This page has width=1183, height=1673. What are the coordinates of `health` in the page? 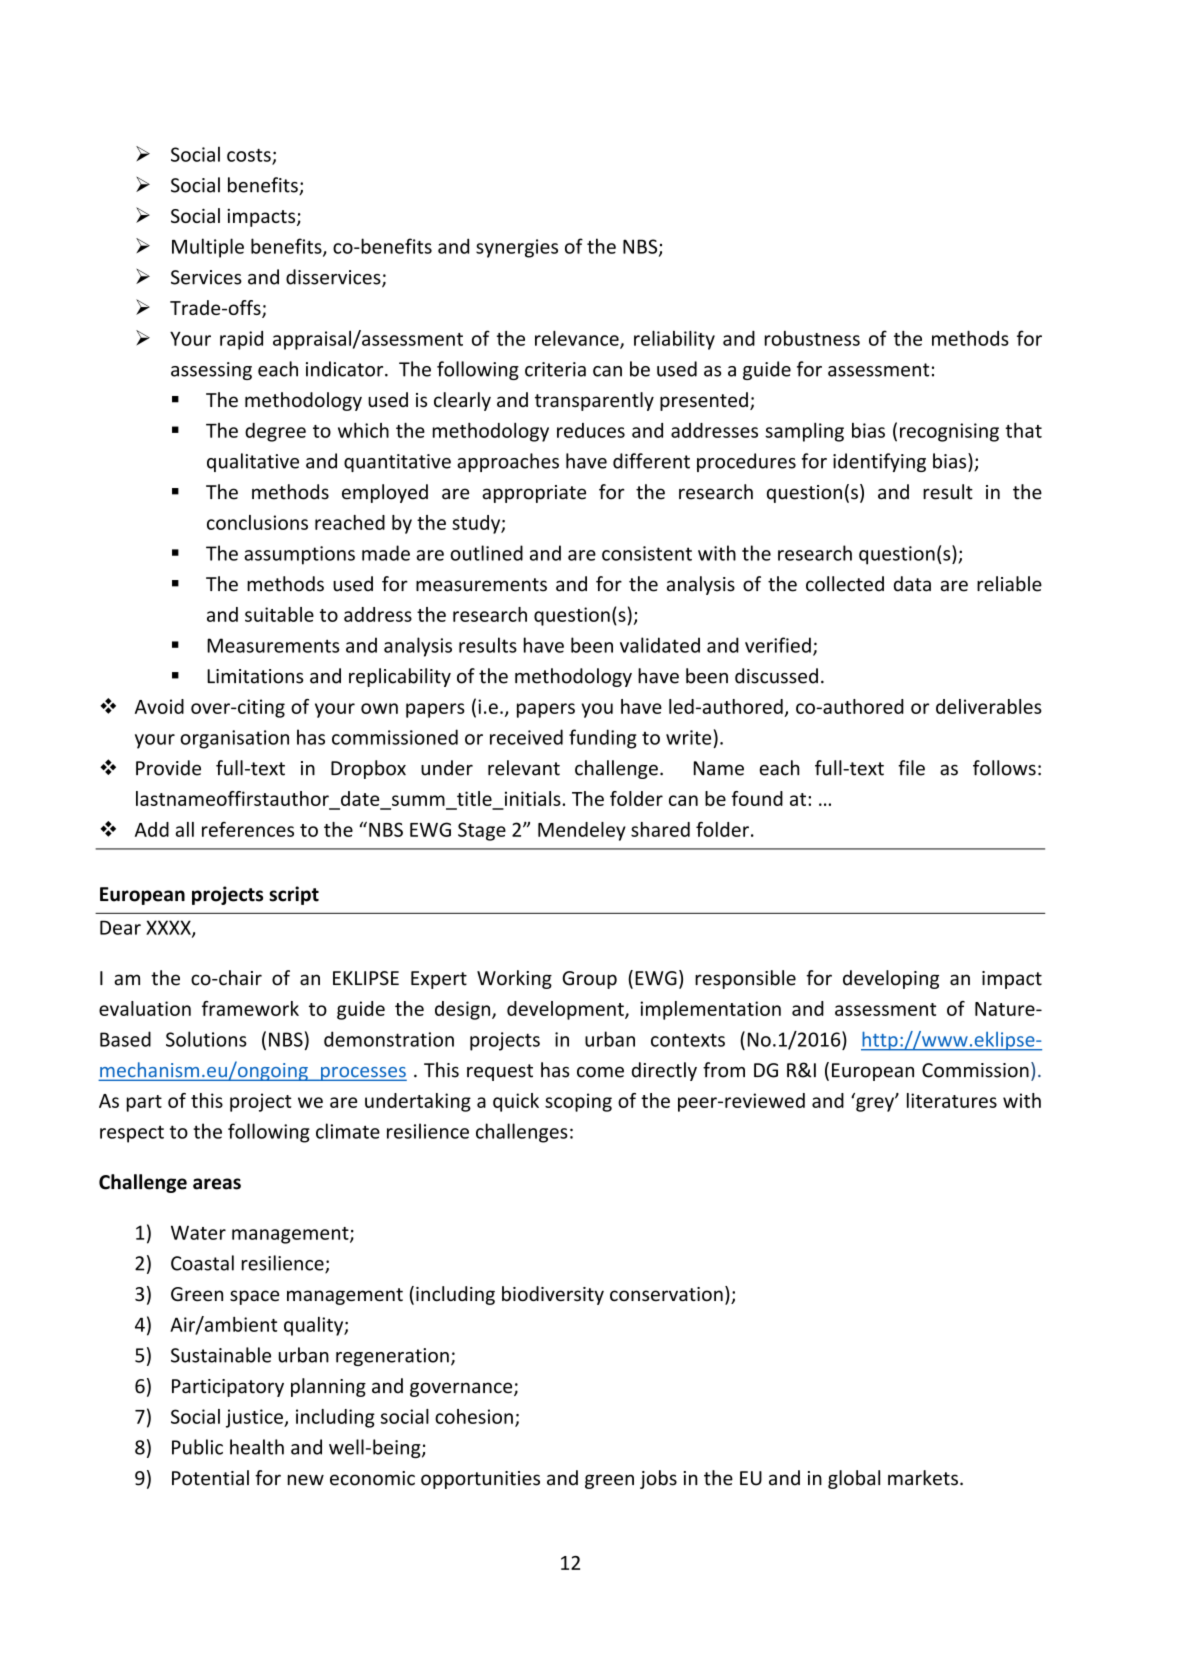 It's located at (257, 1447).
